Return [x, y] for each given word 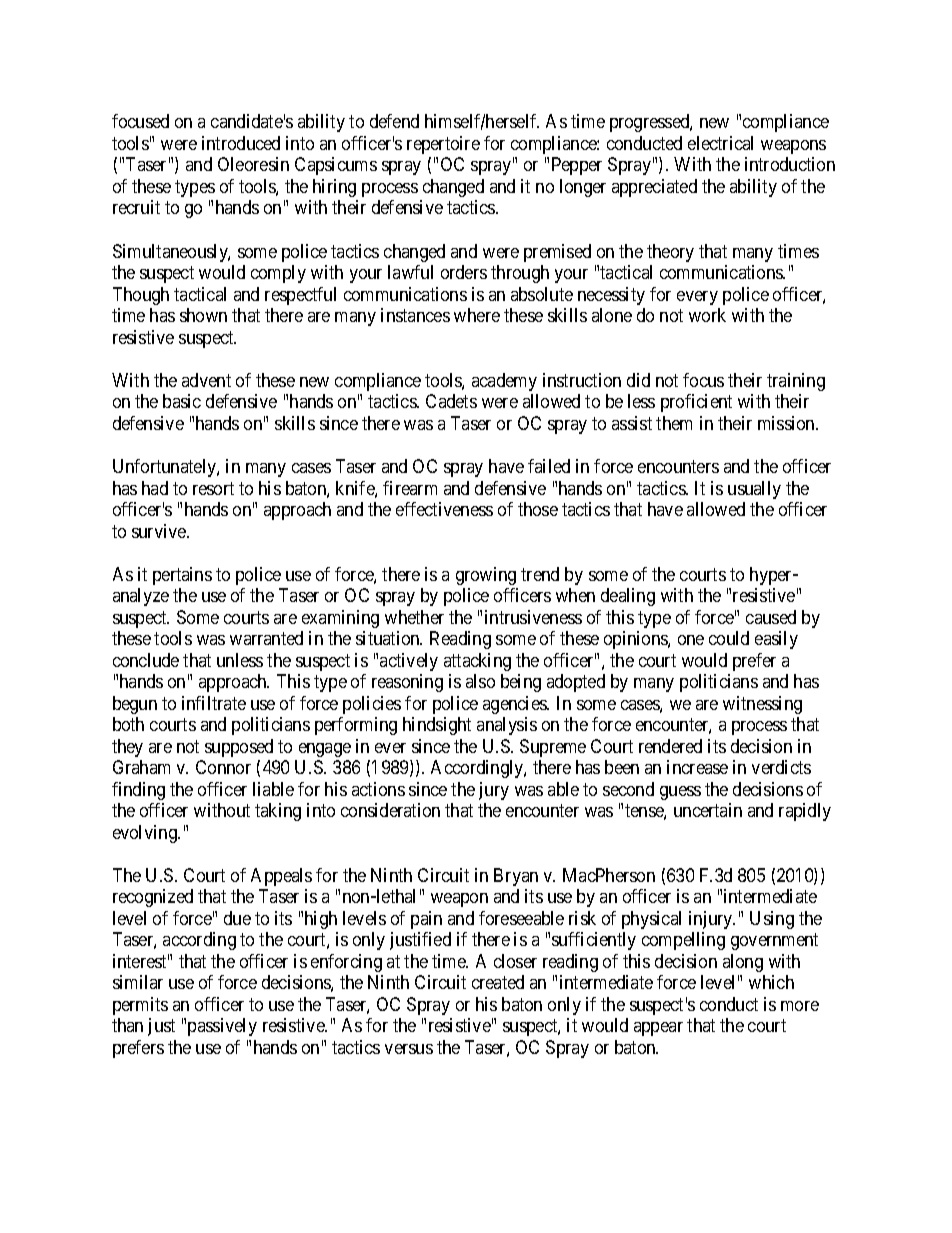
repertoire [443, 145]
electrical [720, 143]
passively [222, 1027]
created [498, 982]
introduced [241, 143]
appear [658, 1029]
